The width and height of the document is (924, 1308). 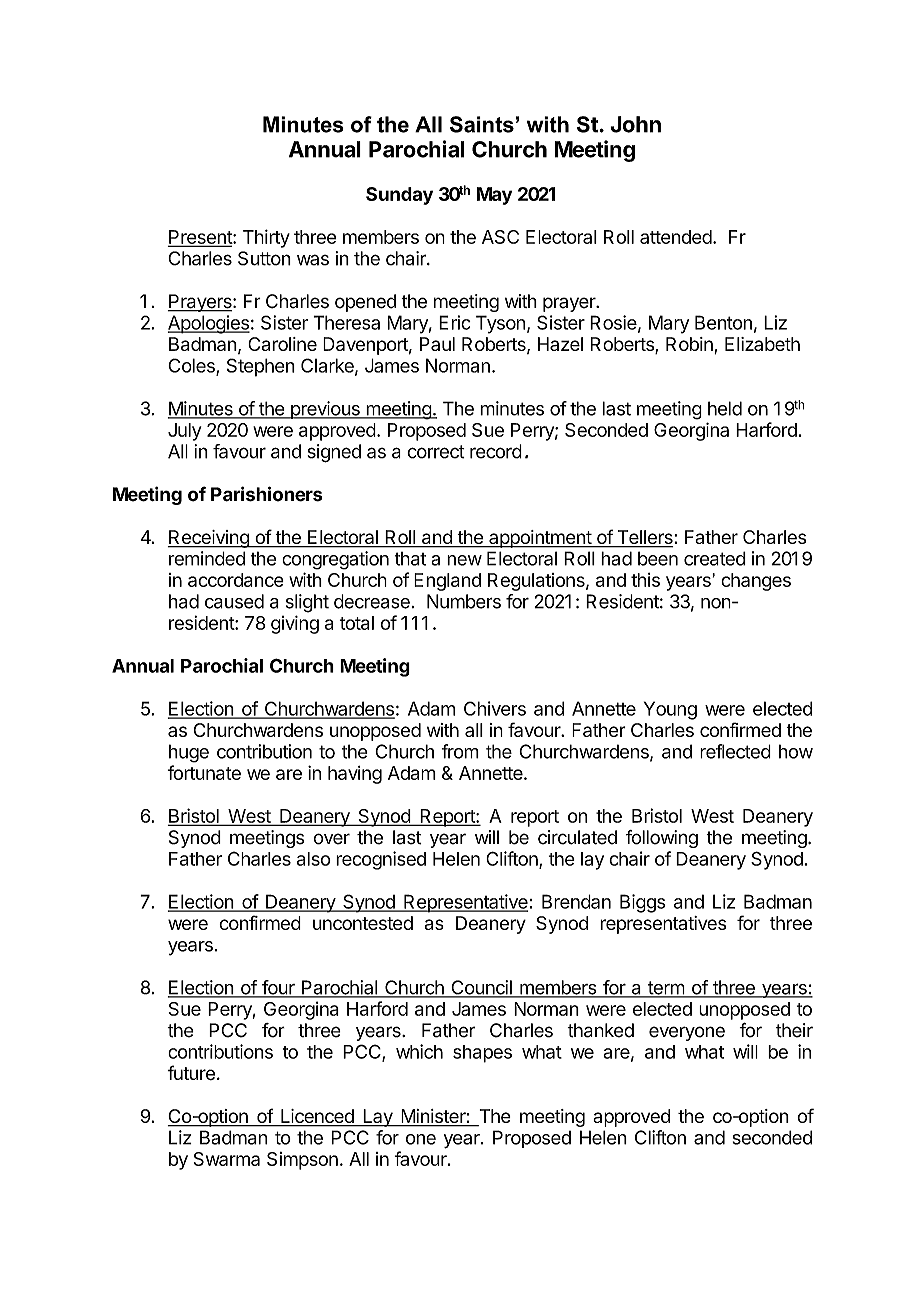 I want to click on everyone, so click(x=687, y=1033).
